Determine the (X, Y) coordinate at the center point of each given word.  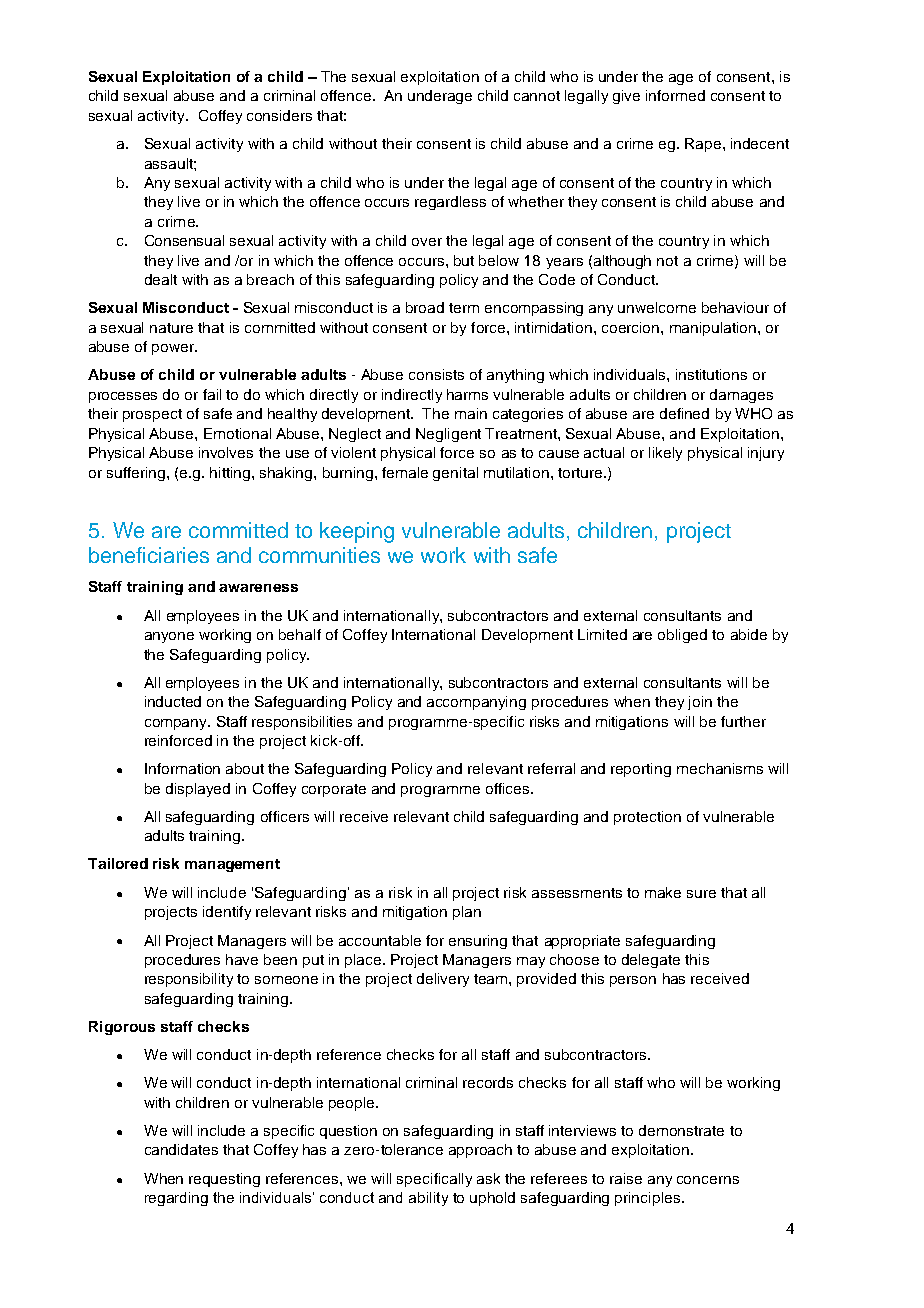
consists (436, 374)
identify (227, 913)
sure (701, 894)
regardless (450, 203)
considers (279, 115)
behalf (300, 634)
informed (675, 95)
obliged (682, 636)
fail (212, 394)
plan (467, 913)
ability (428, 1199)
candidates (181, 1149)
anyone (169, 637)
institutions (711, 374)
